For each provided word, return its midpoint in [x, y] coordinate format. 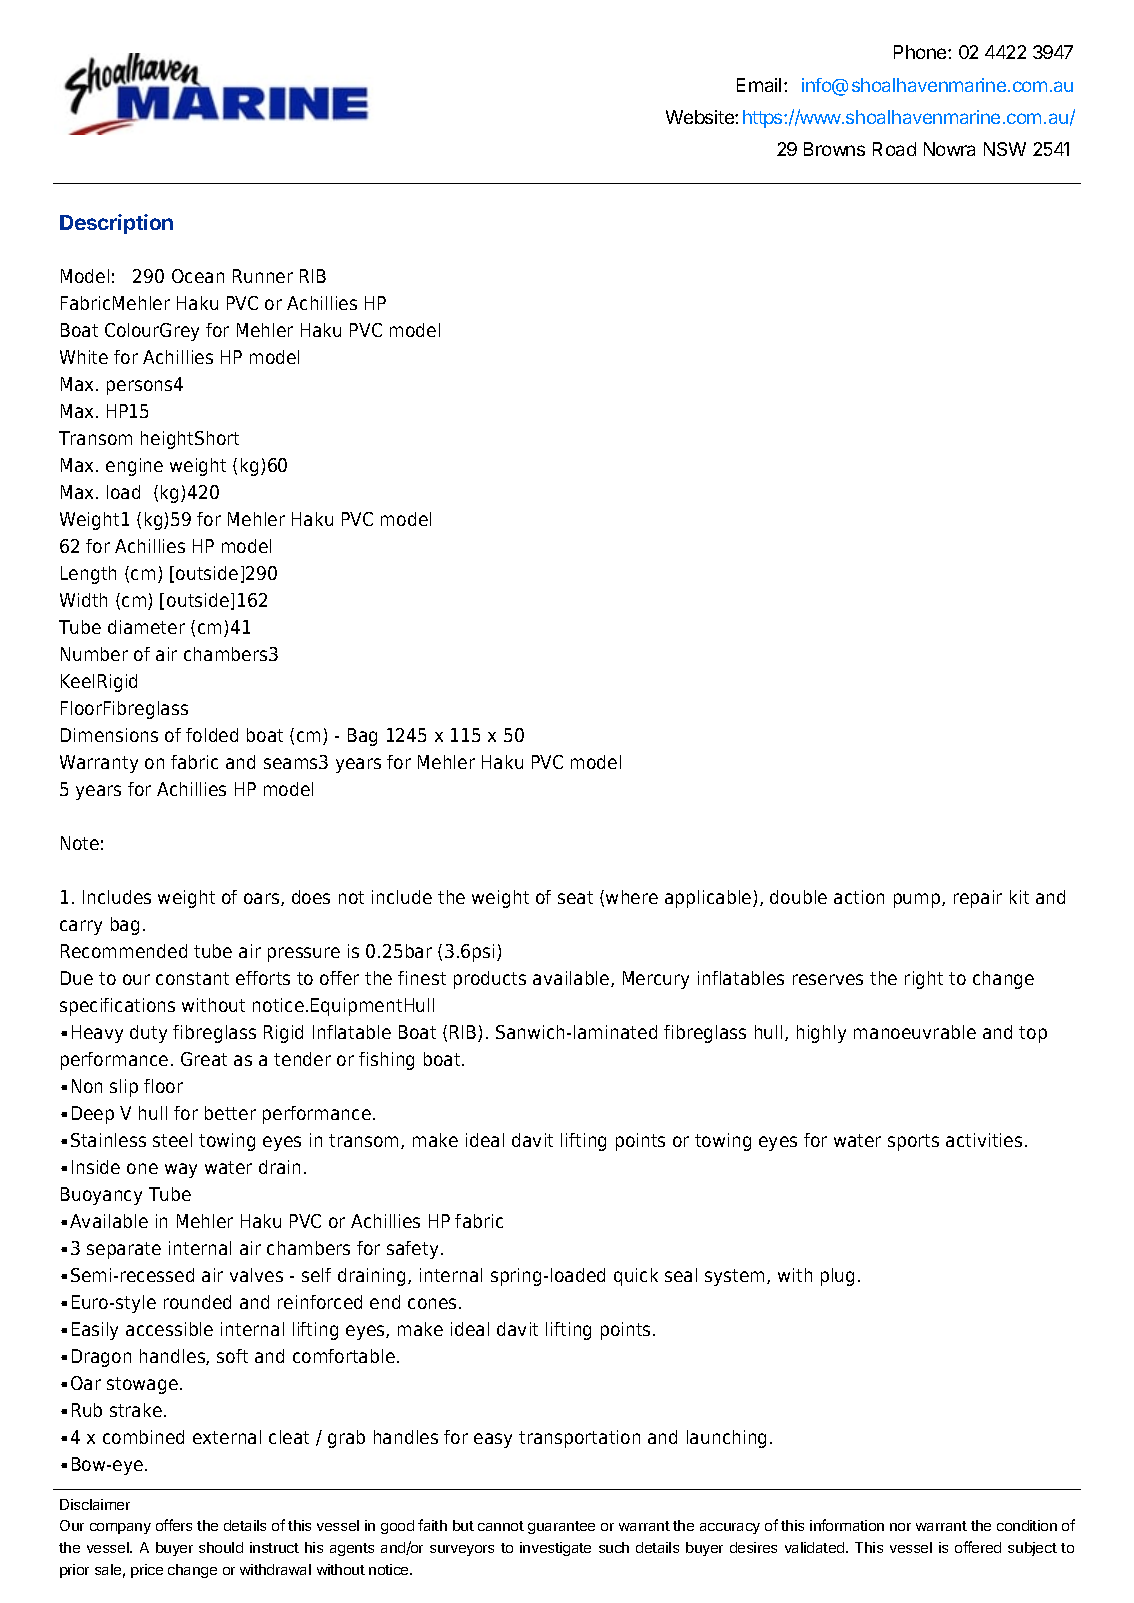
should [221, 1547]
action [859, 897]
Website [701, 117]
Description [116, 224]
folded [212, 735]
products [490, 980]
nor [900, 1527]
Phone [921, 52]
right [924, 980]
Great [204, 1059]
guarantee [561, 1527]
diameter [146, 627]
